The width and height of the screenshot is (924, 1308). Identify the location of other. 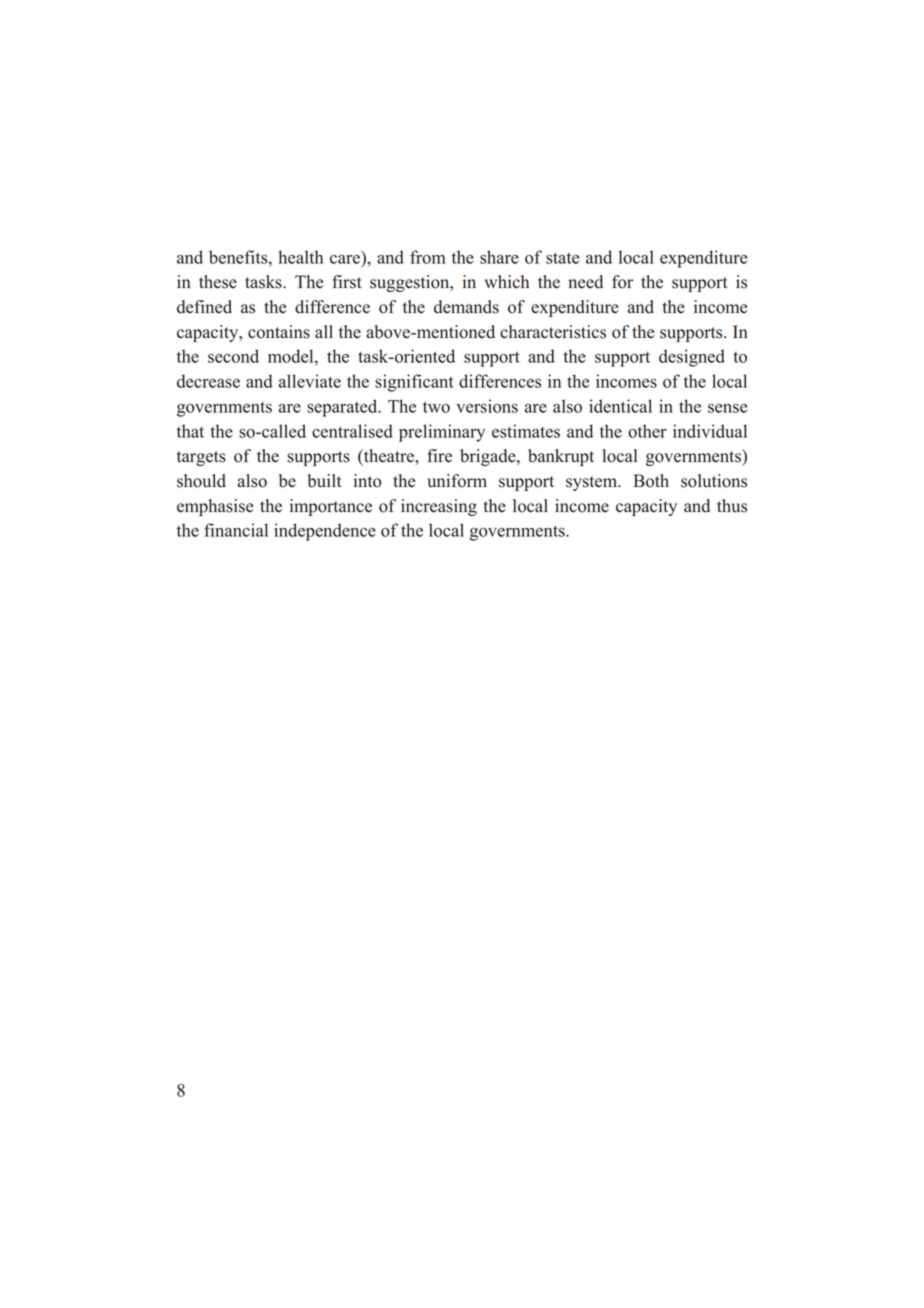
(647, 431).
